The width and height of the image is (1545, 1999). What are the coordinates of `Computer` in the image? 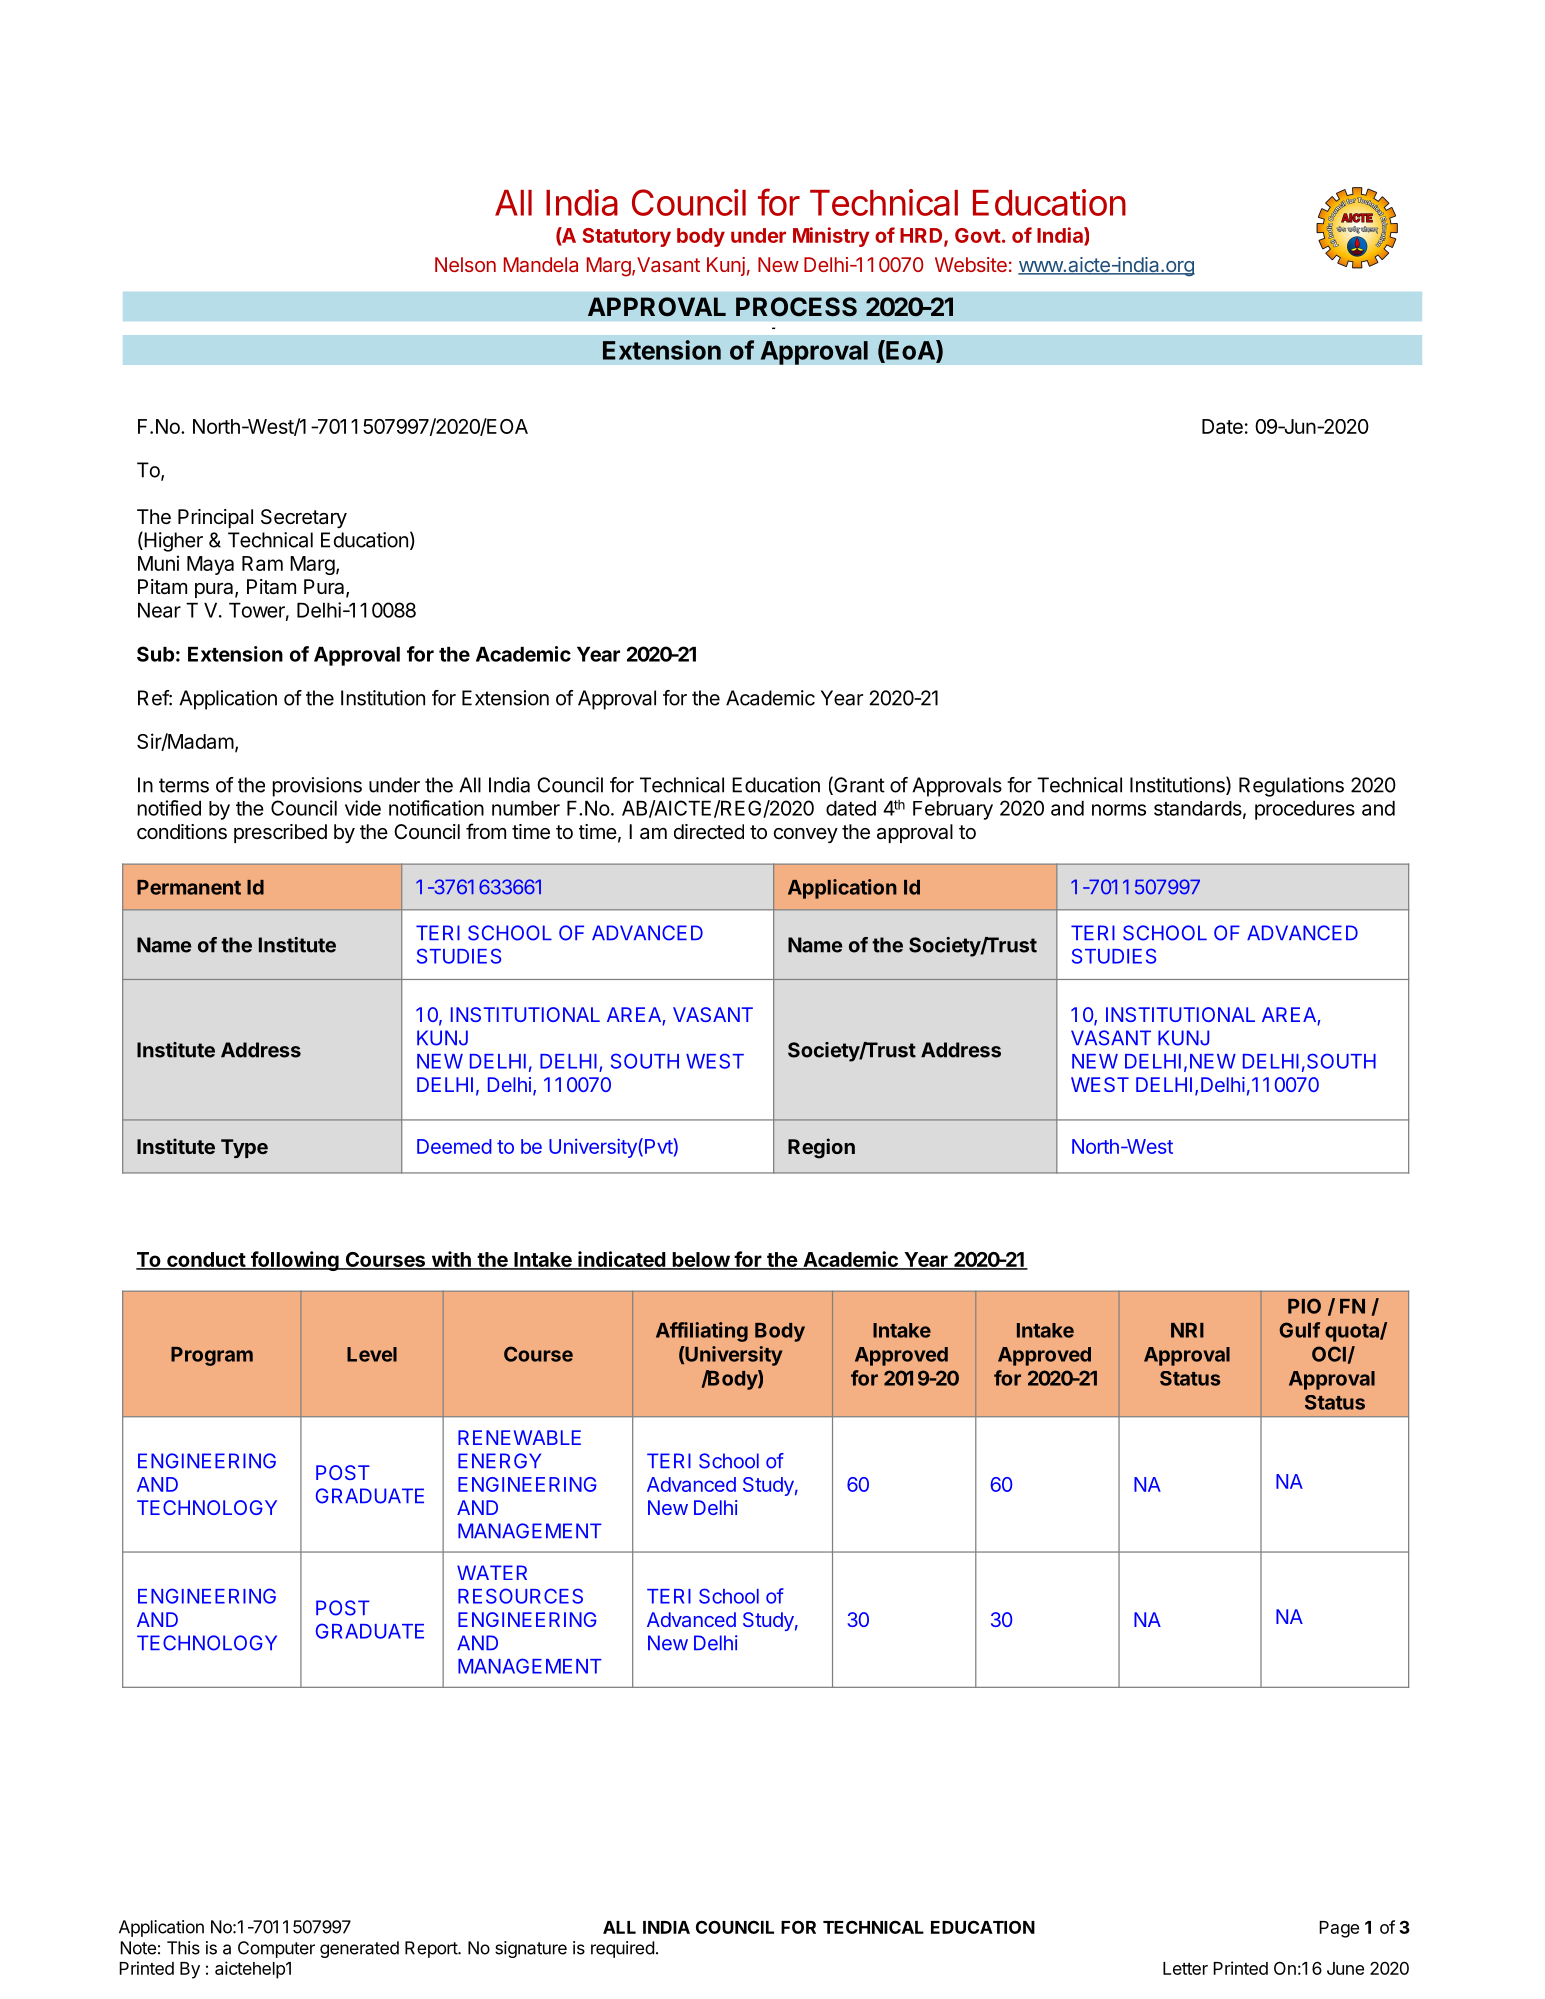 It's located at (276, 1949).
